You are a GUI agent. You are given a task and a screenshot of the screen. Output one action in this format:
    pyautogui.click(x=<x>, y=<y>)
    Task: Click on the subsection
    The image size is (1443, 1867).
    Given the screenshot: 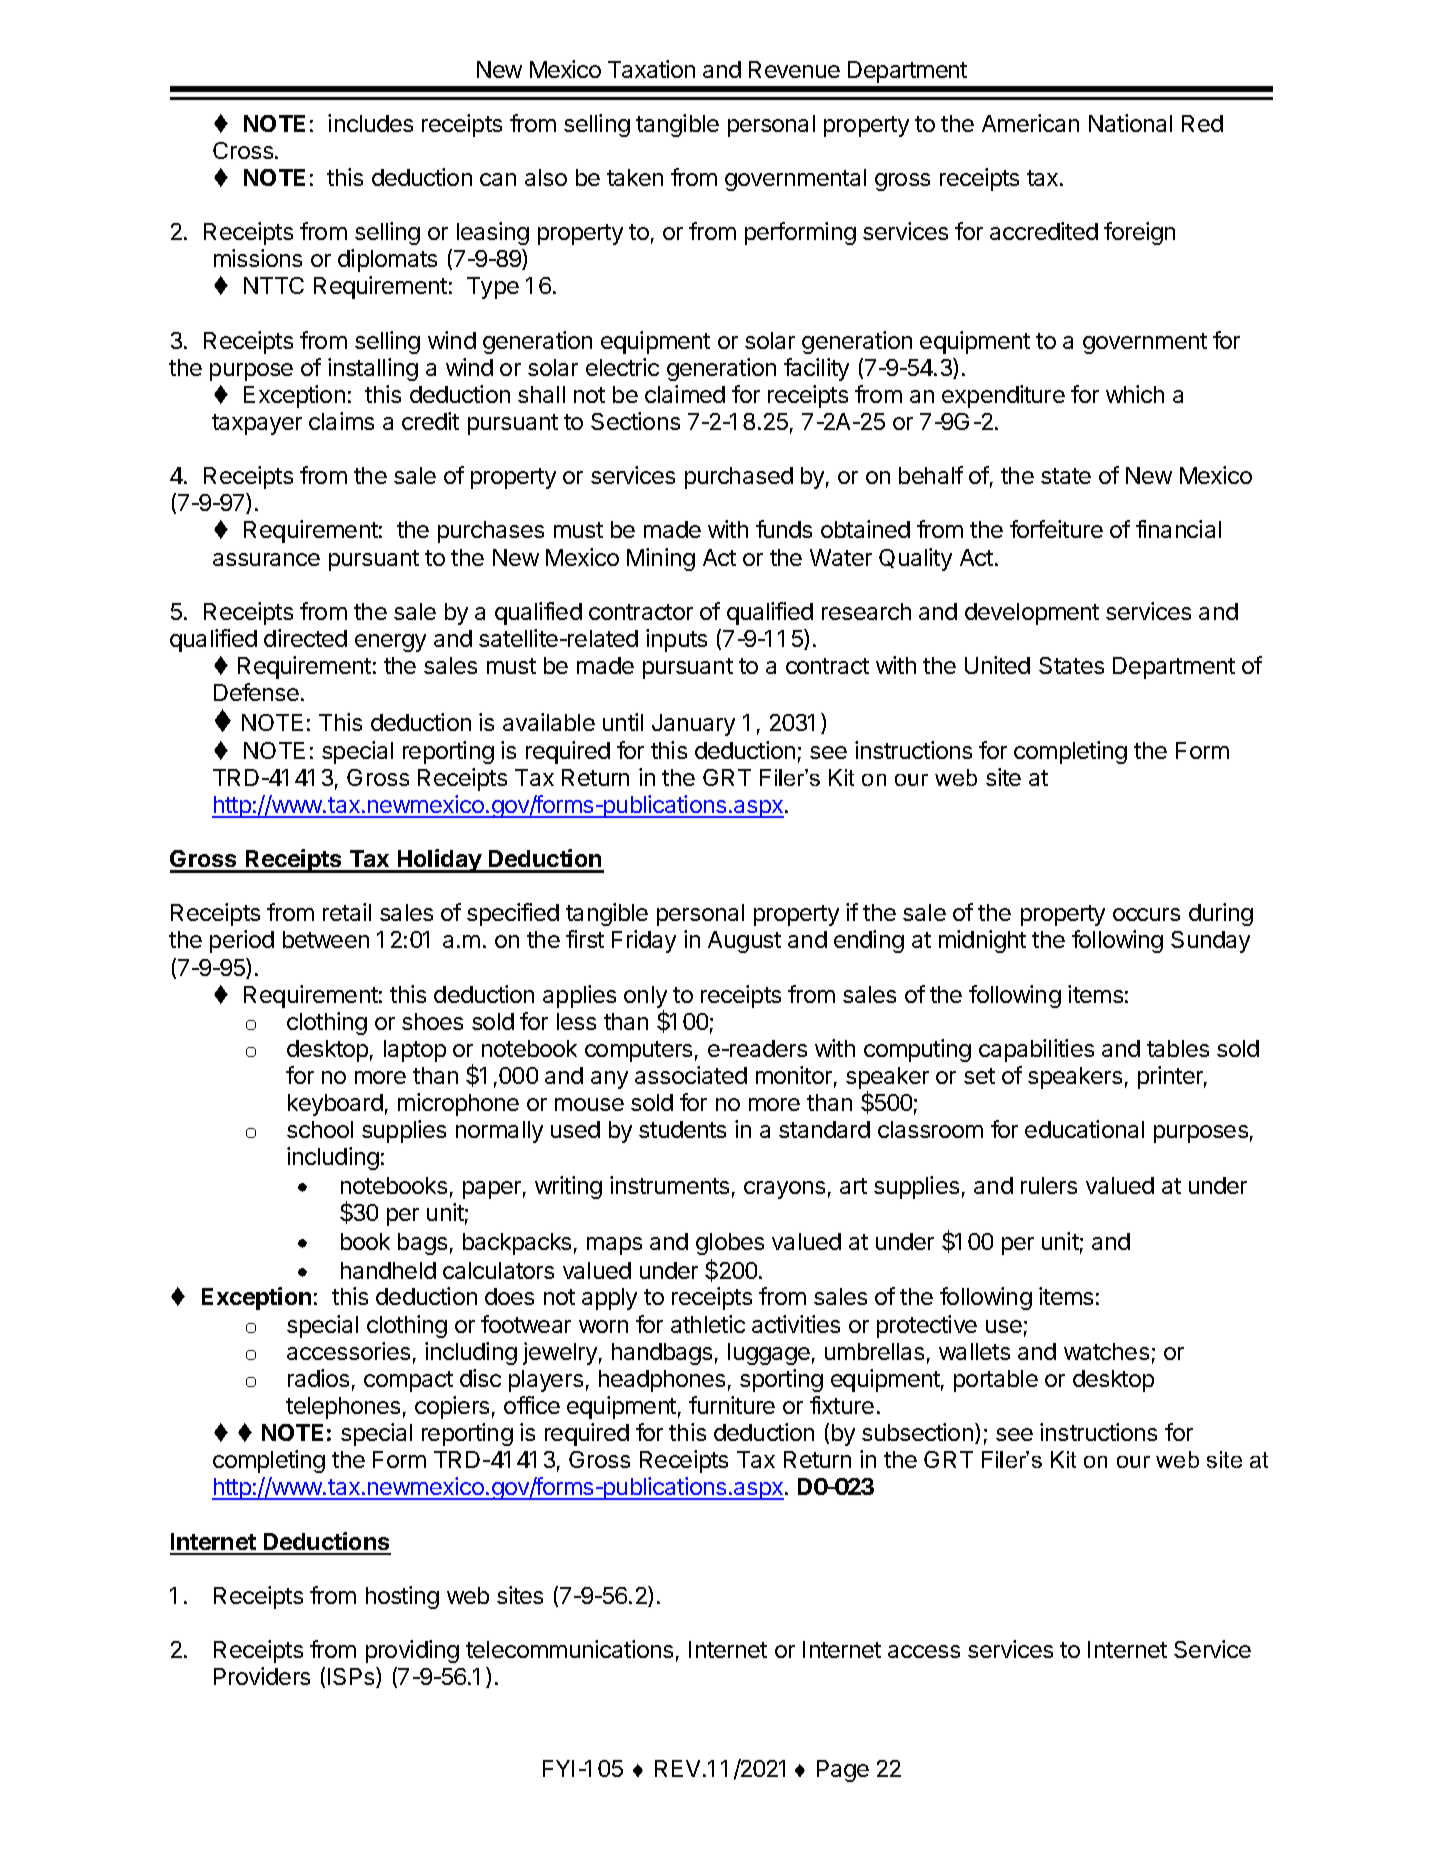 What is the action you would take?
    pyautogui.click(x=917, y=1432)
